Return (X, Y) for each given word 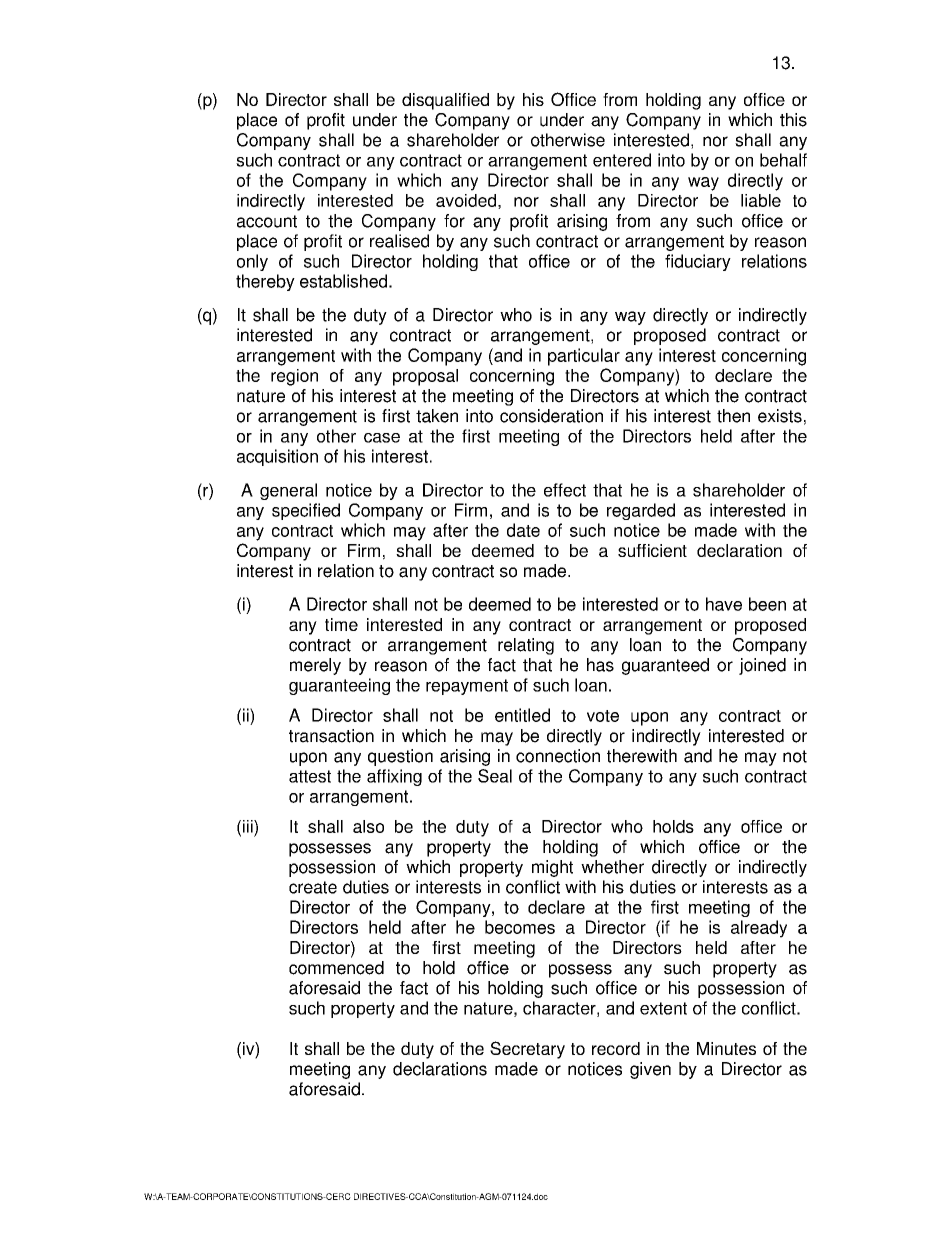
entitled (522, 715)
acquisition (277, 457)
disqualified (445, 101)
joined (762, 666)
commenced (336, 968)
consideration (551, 416)
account (267, 221)
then (733, 416)
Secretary (527, 1050)
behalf (783, 160)
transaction (331, 736)
